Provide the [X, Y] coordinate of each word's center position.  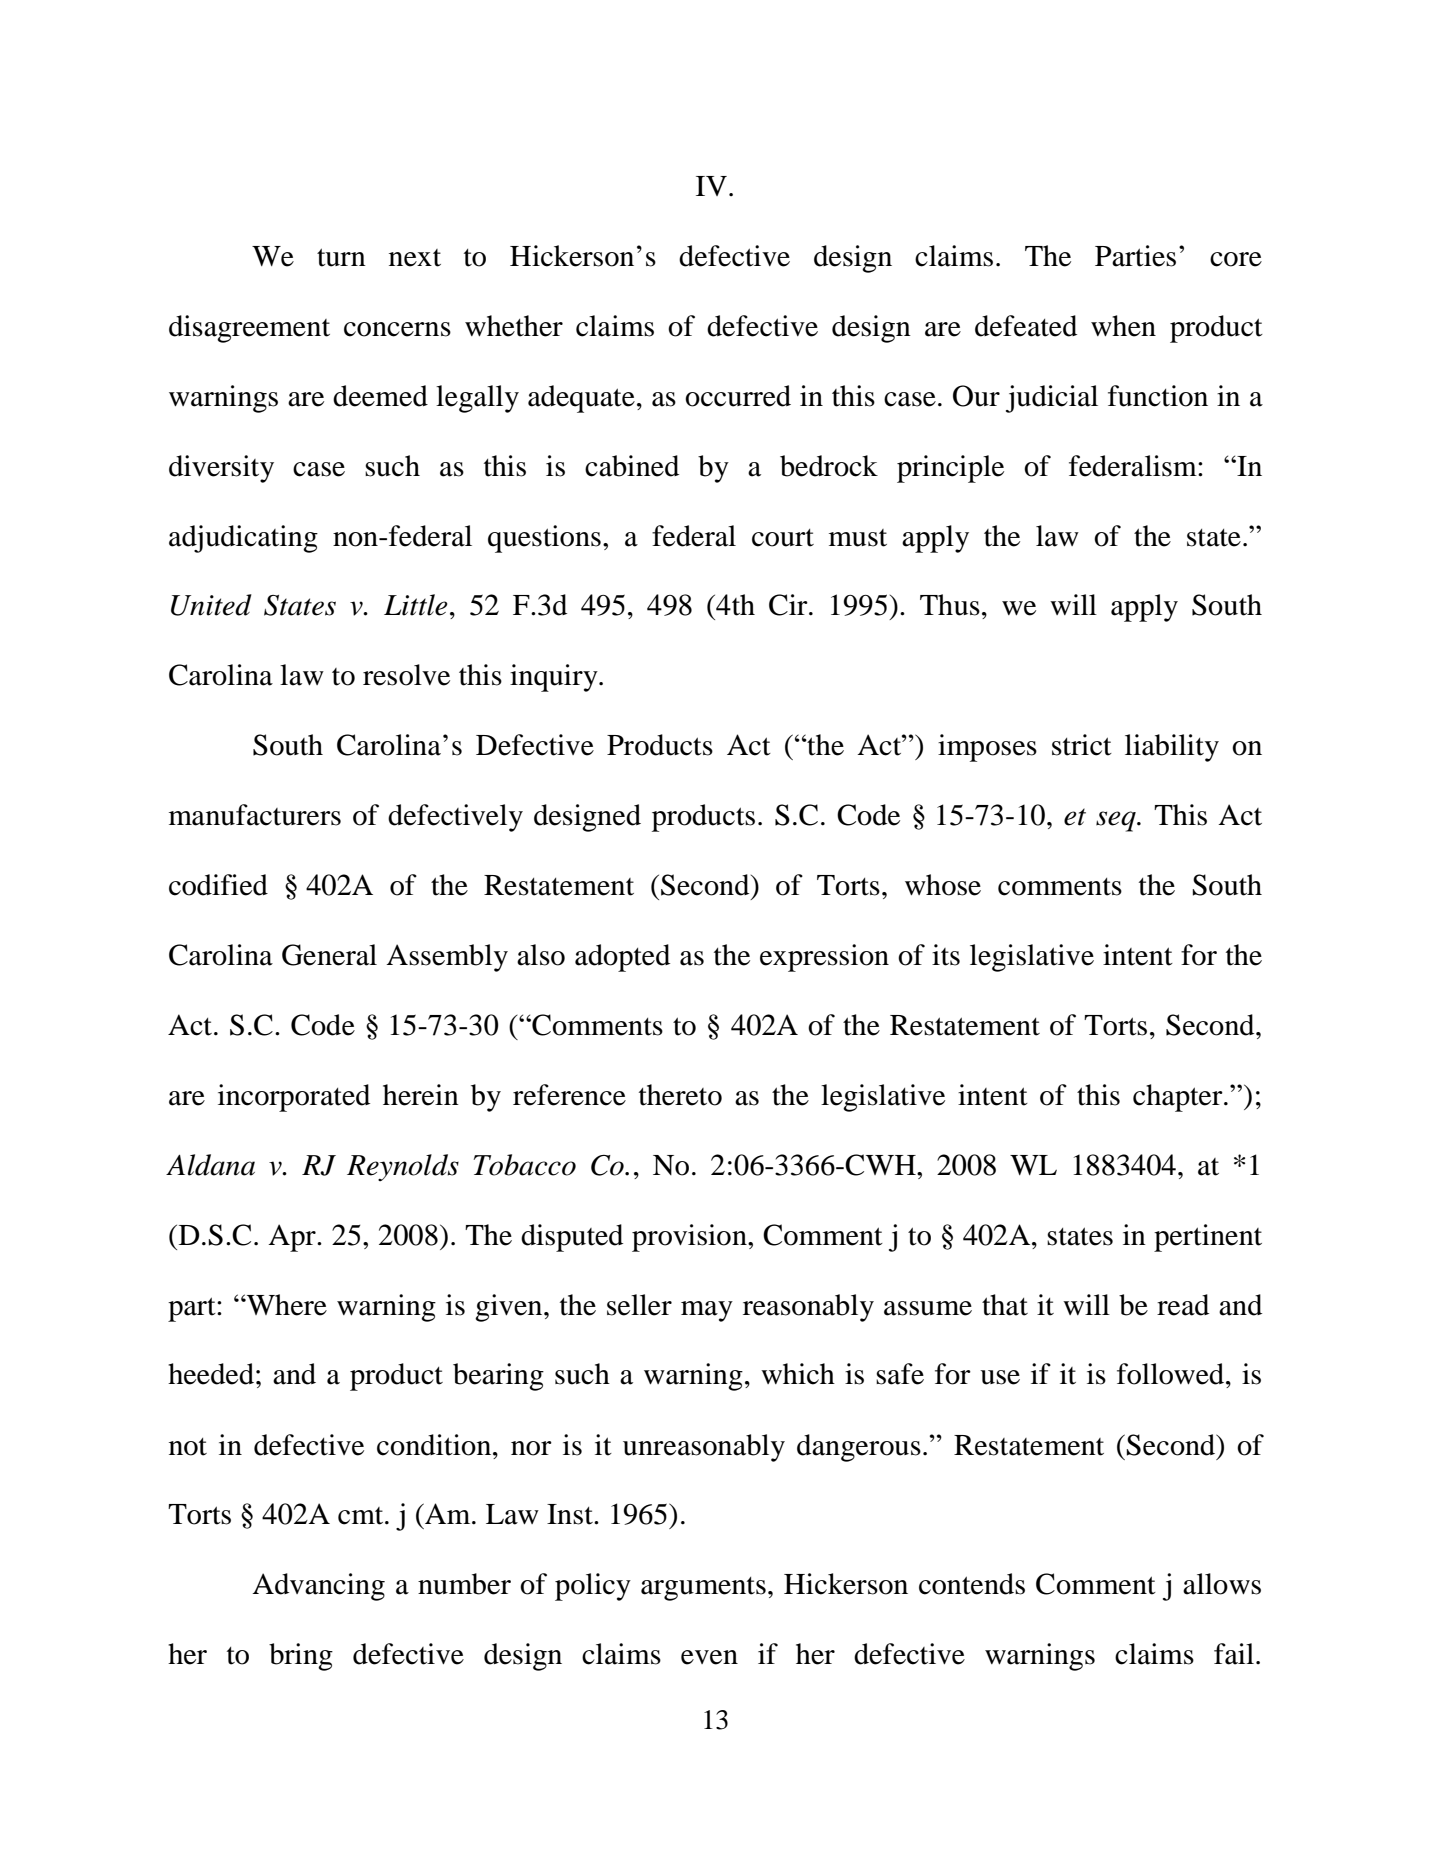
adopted [622, 958]
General [329, 955]
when [1123, 326]
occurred [738, 396]
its [946, 955]
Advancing [318, 1587]
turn [341, 257]
